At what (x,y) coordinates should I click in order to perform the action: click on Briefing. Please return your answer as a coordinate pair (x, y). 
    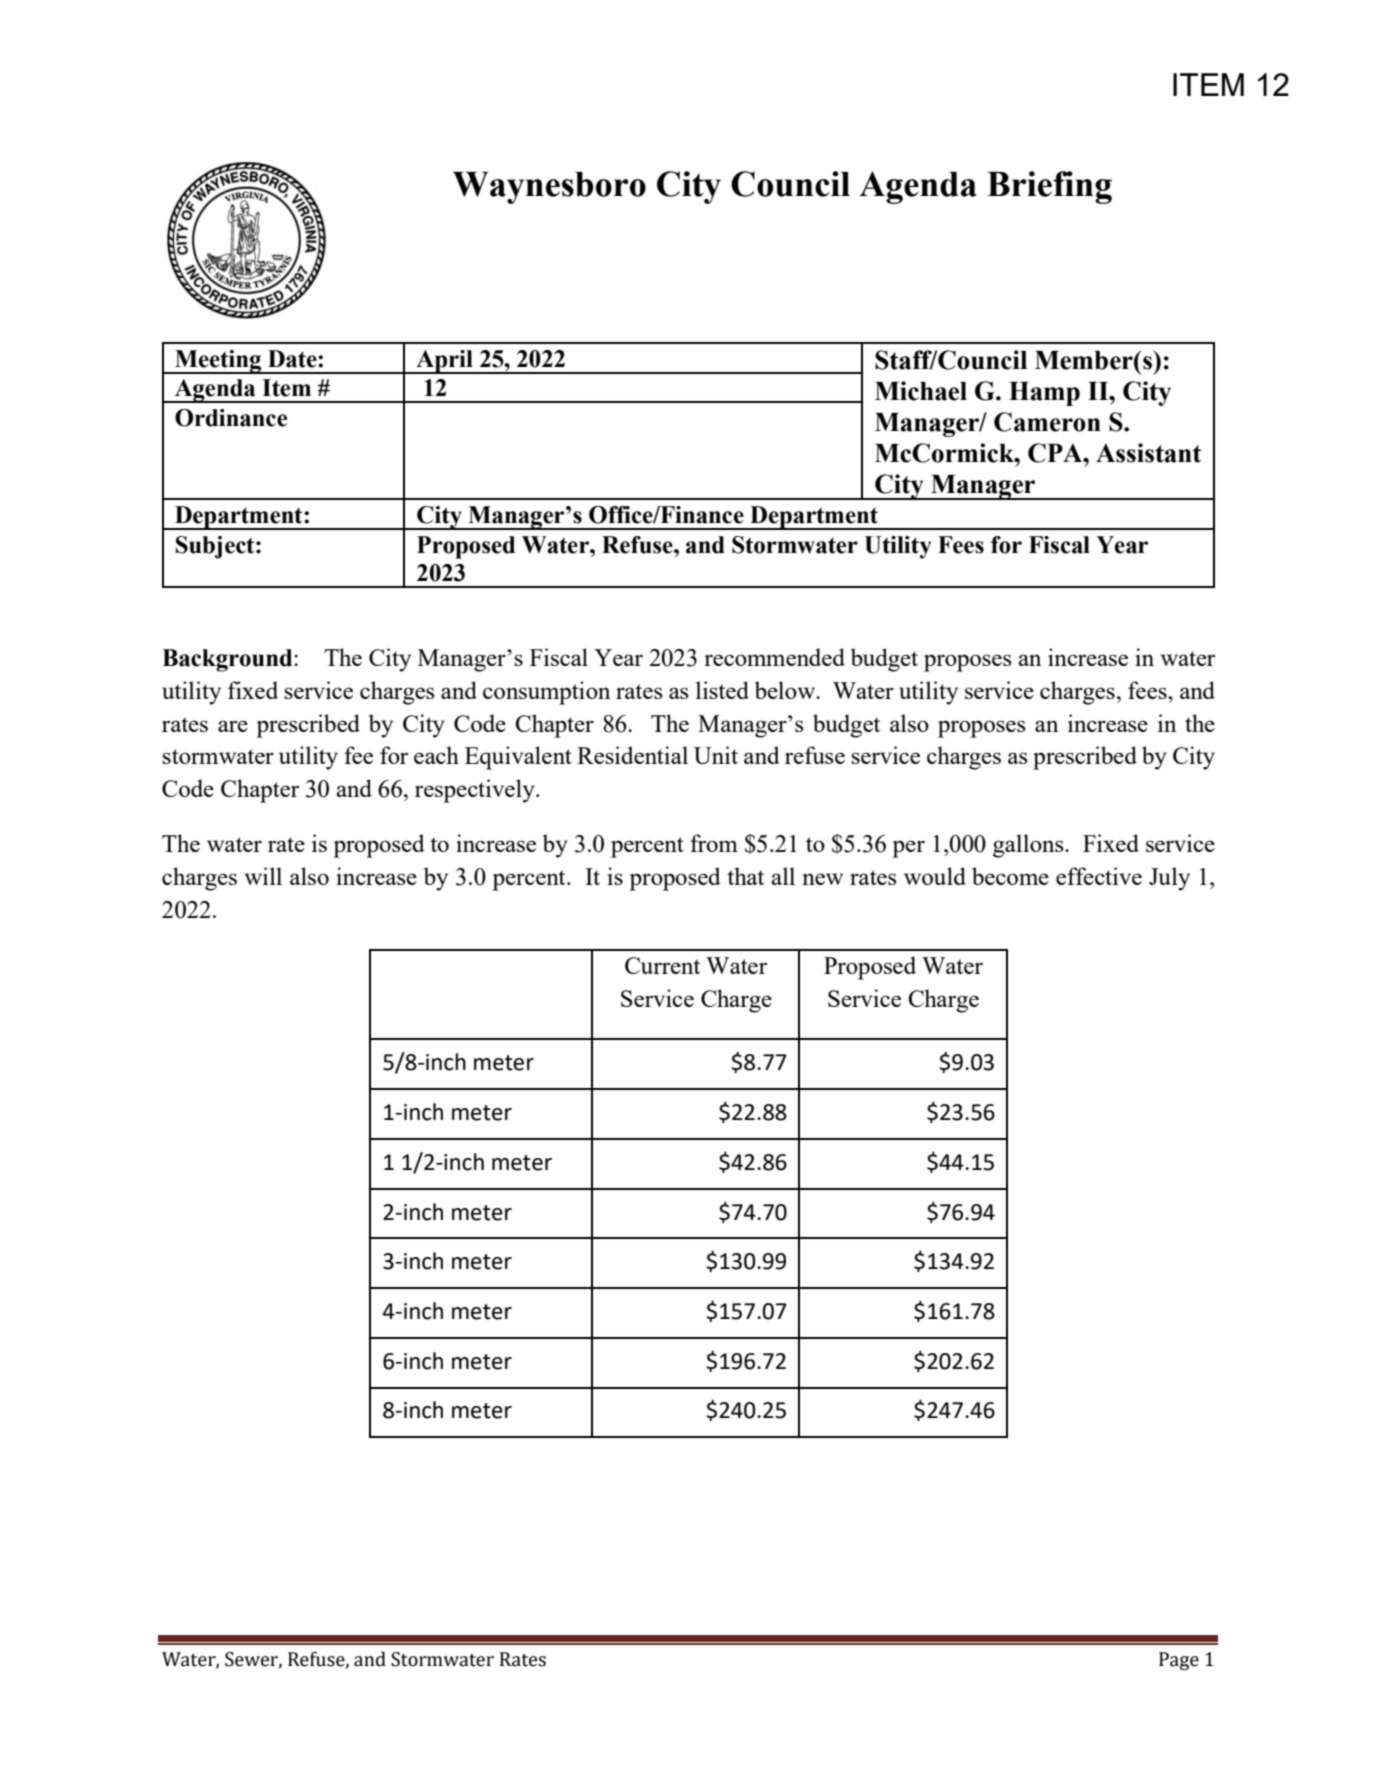
    Looking at the image, I should click on (1049, 187).
